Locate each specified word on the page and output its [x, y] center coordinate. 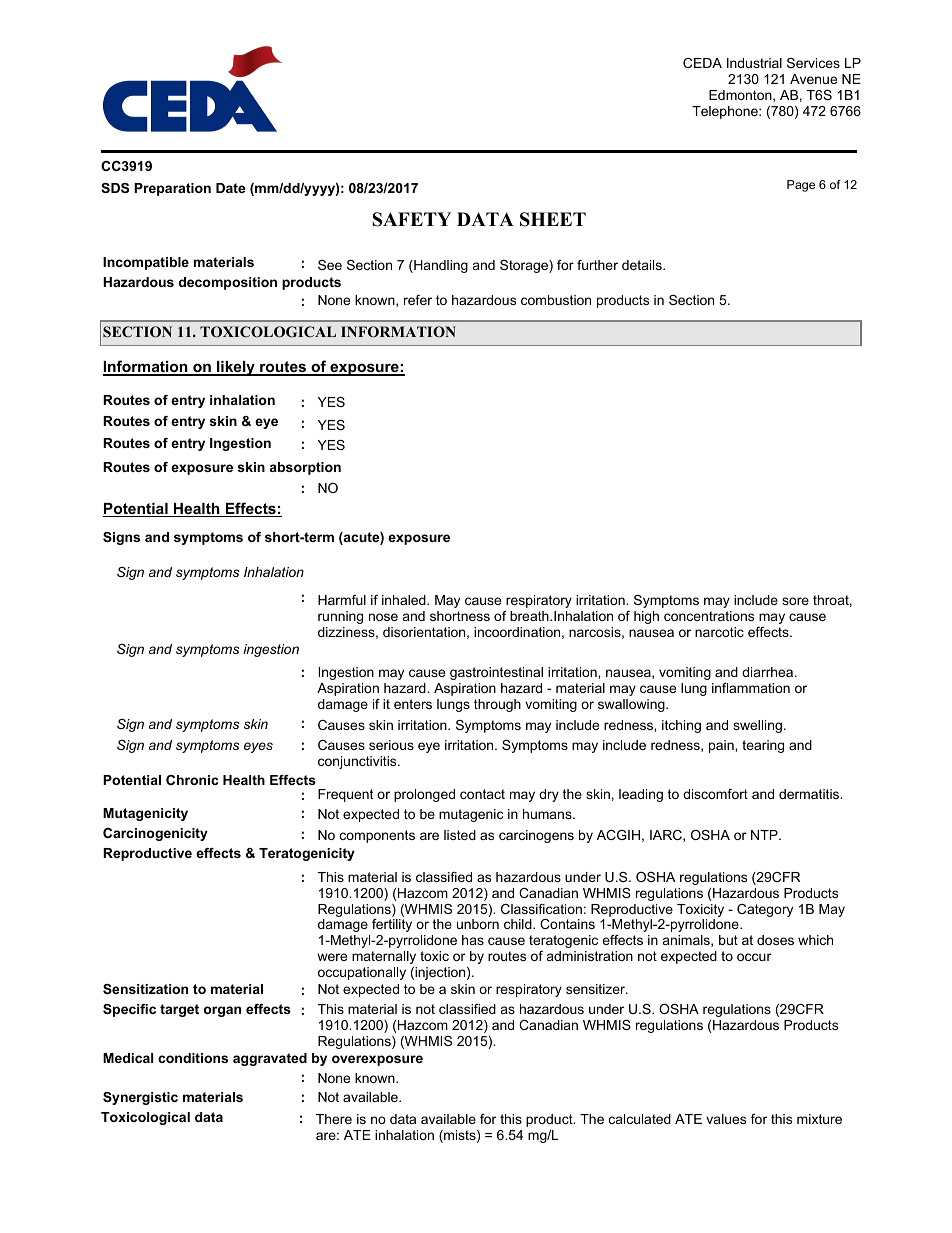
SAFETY [411, 219]
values [726, 1119]
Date [230, 188]
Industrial [754, 63]
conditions [193, 1058]
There [334, 1119]
